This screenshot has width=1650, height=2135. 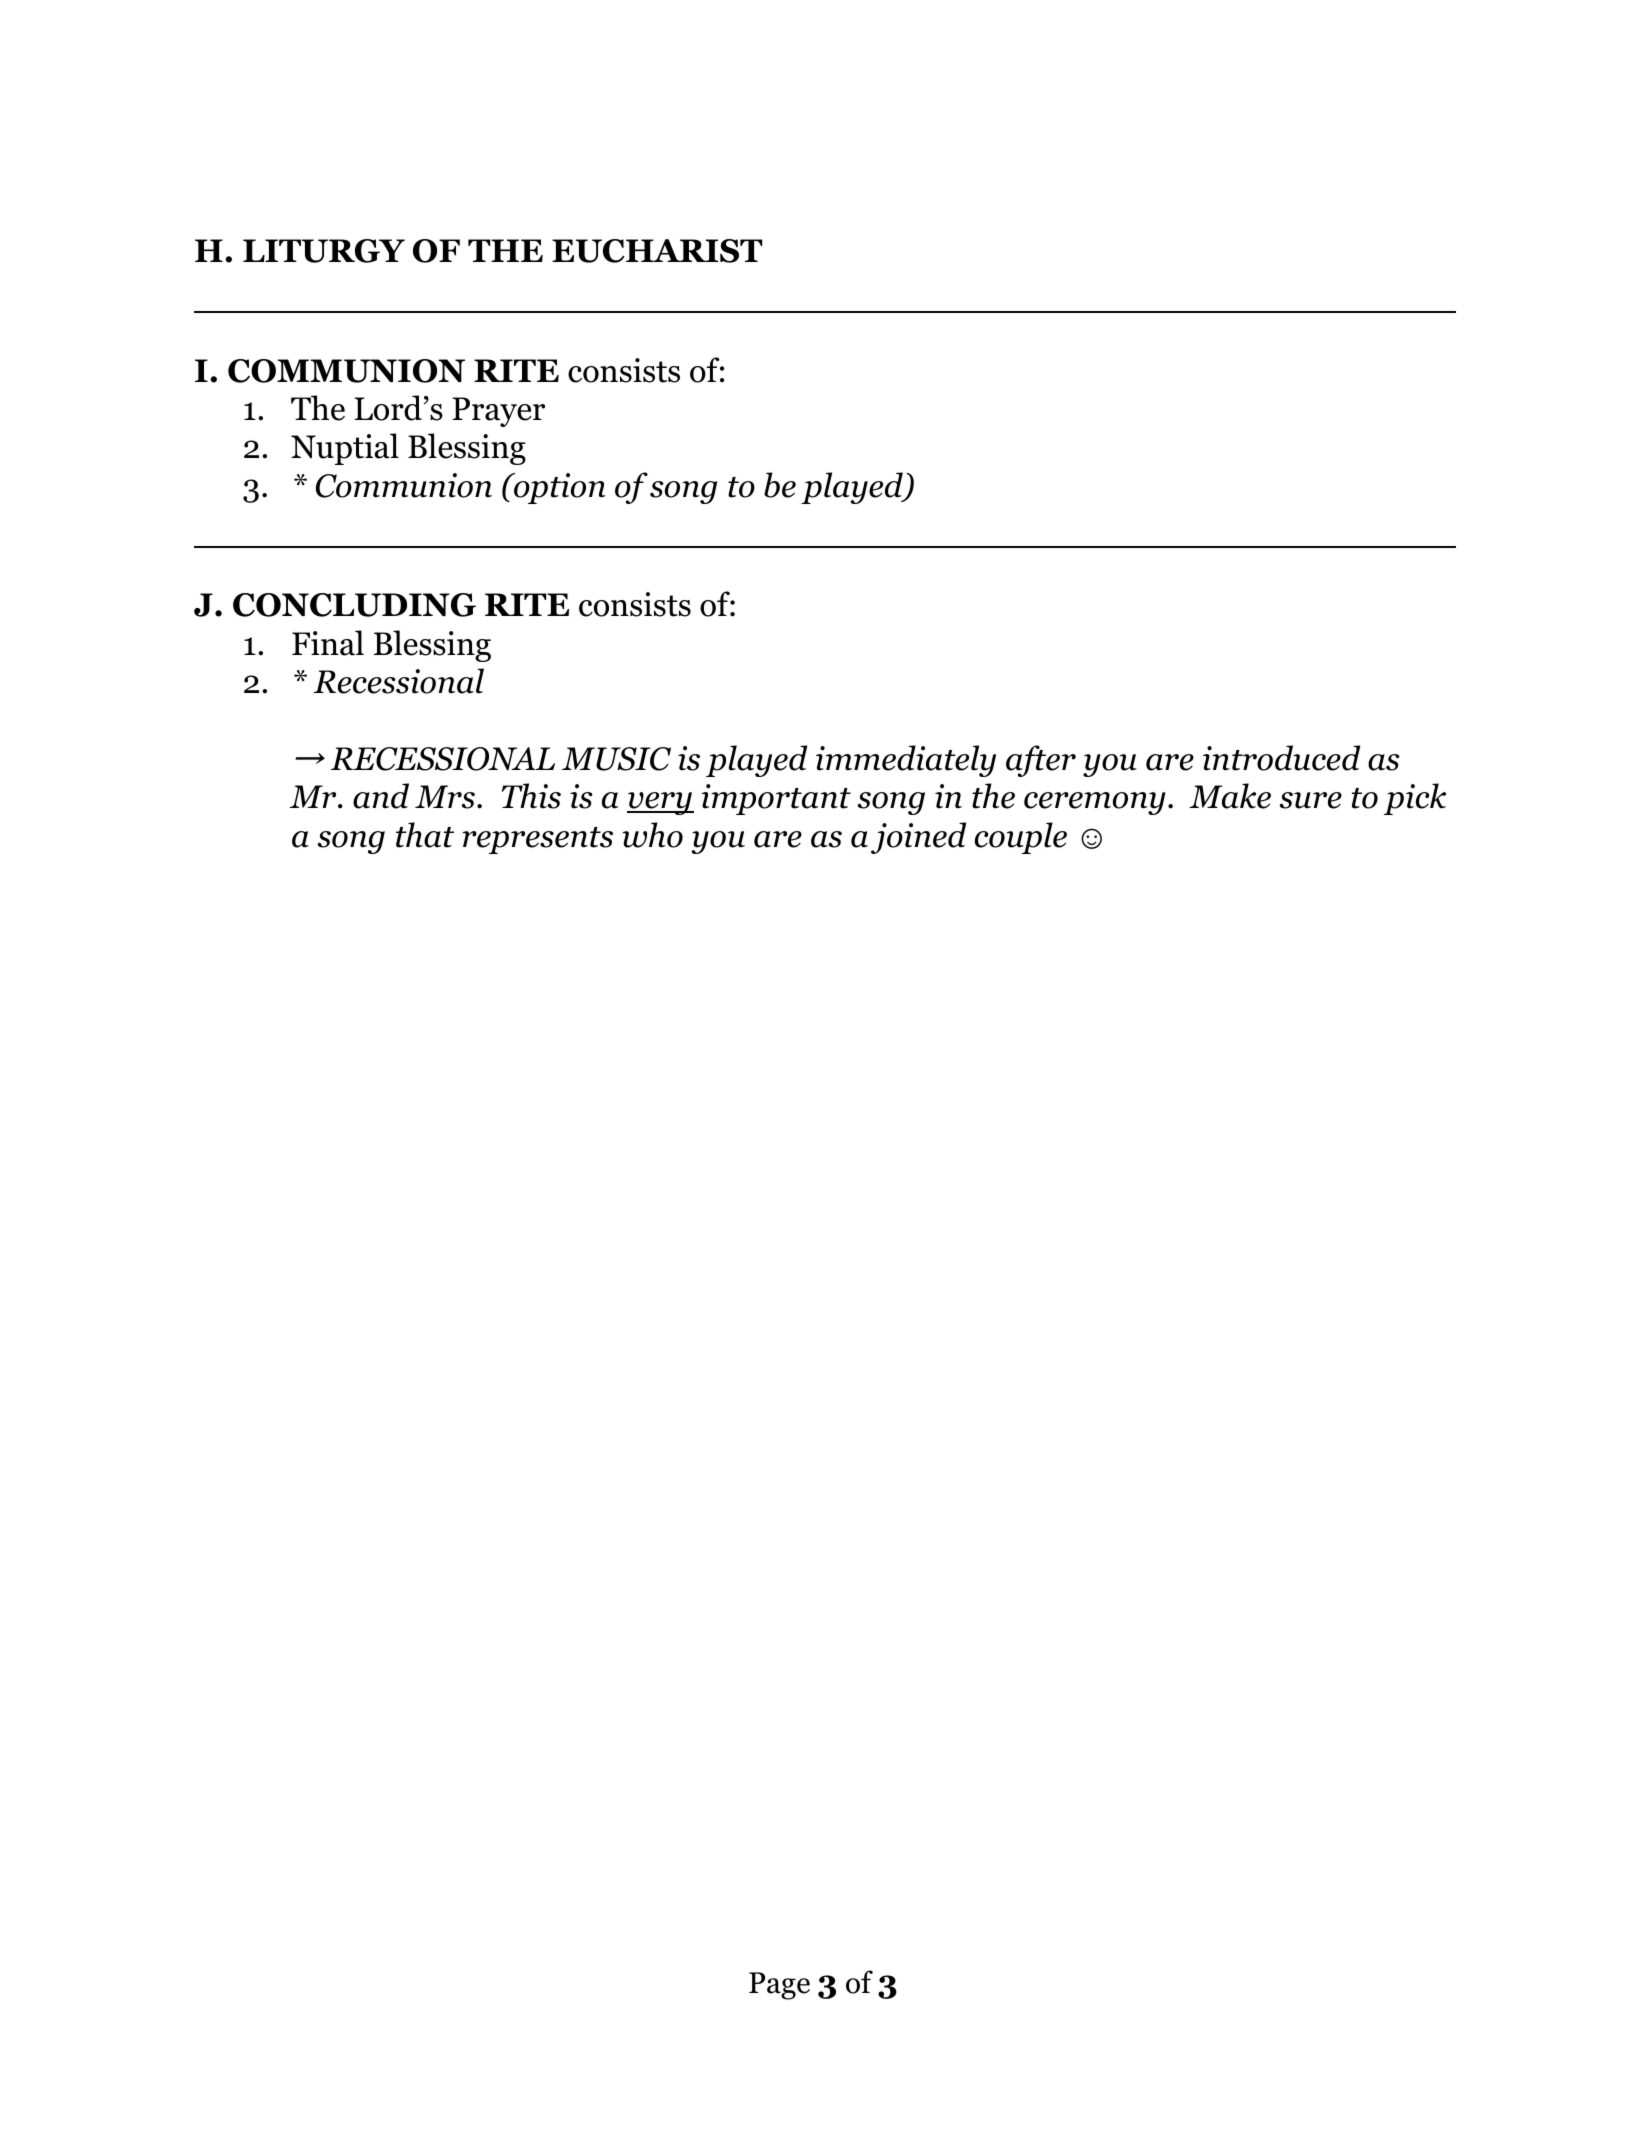 I want to click on EUCHARIST, so click(x=657, y=251).
